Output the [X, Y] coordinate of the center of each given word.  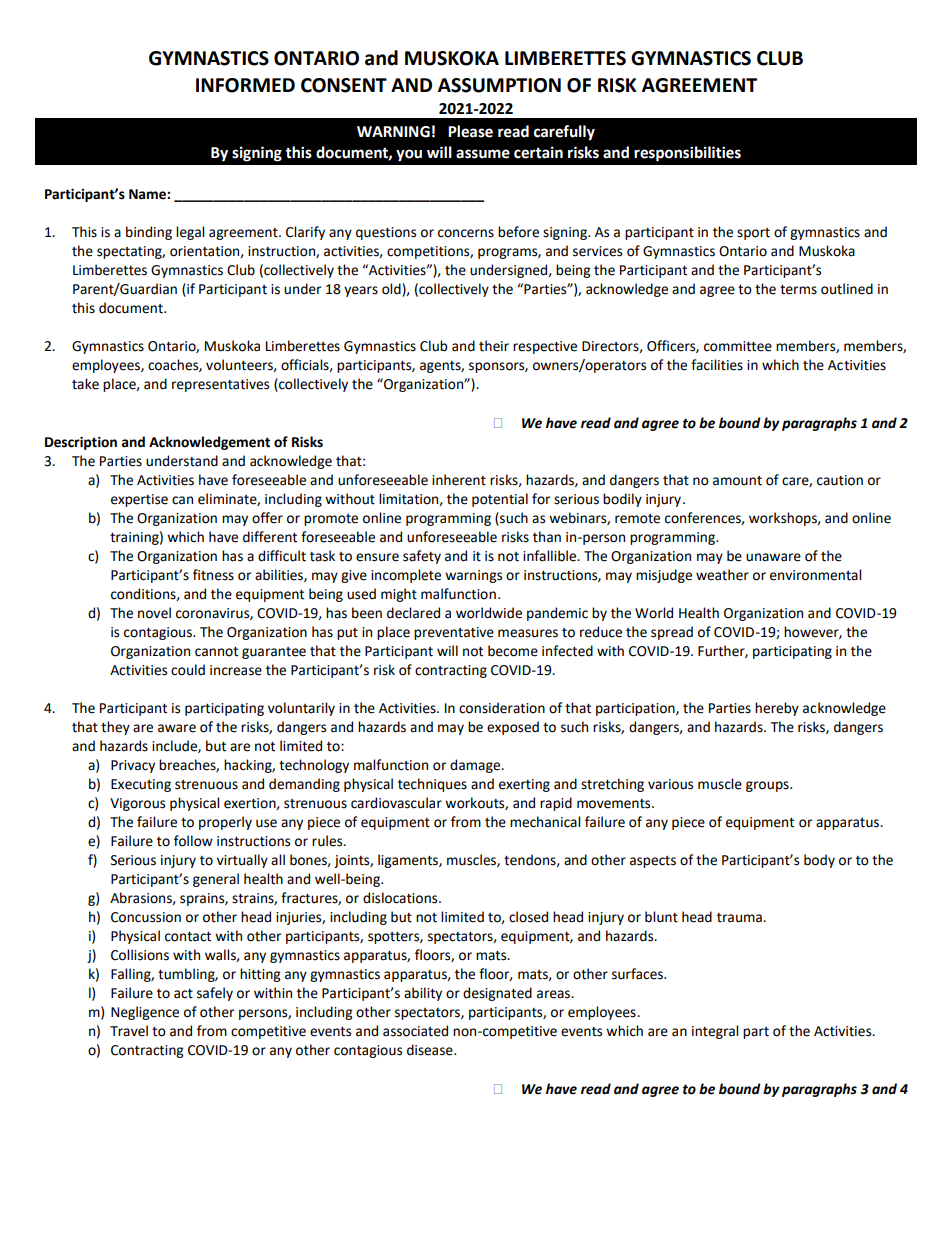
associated [415, 1031]
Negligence [145, 1013]
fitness [213, 575]
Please [470, 131]
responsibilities [687, 154]
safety [422, 557]
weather [722, 575]
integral [715, 1032]
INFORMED [245, 85]
